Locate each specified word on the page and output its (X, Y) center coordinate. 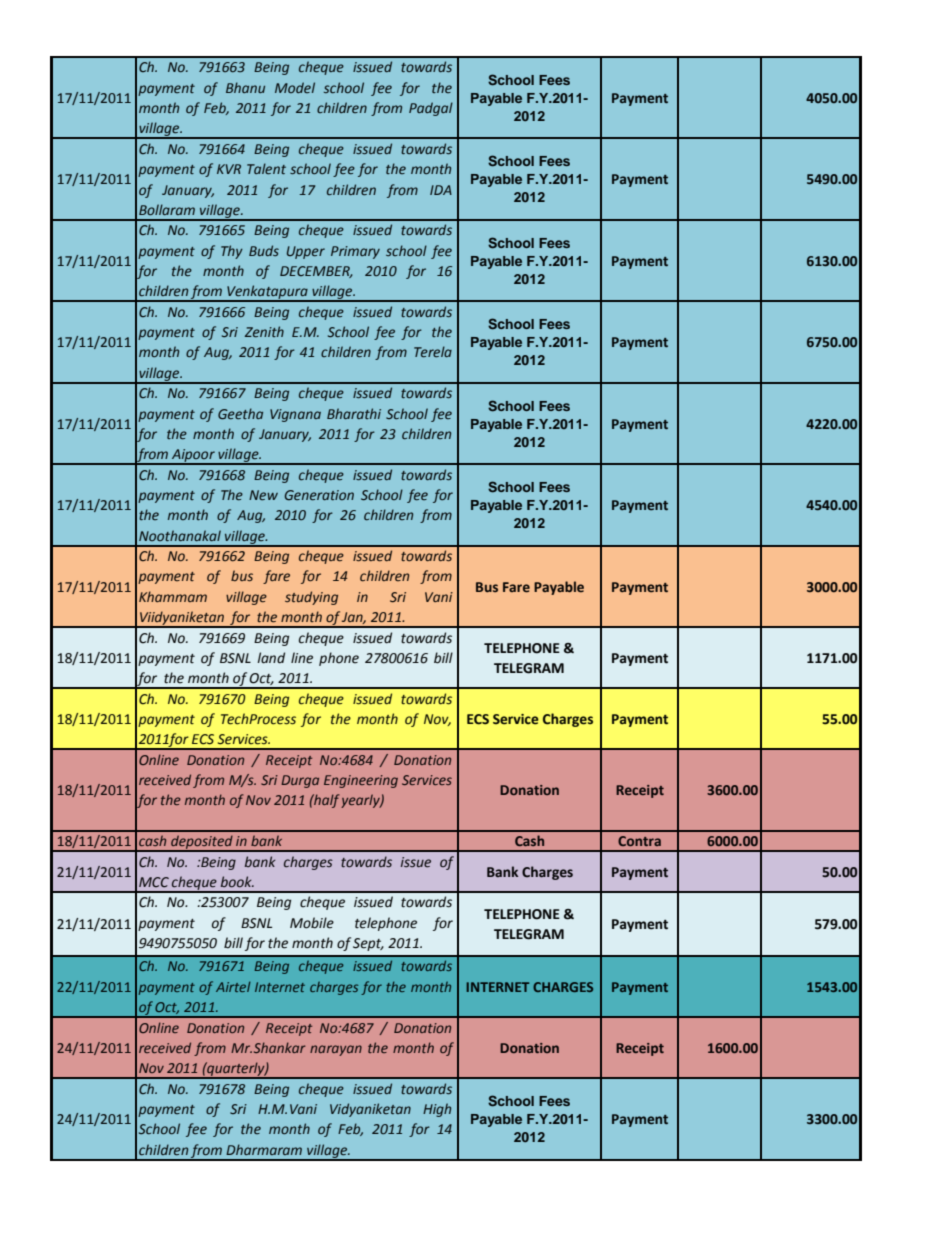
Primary (355, 252)
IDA (441, 190)
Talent (266, 169)
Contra (639, 841)
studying (311, 598)
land (271, 658)
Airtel (233, 986)
